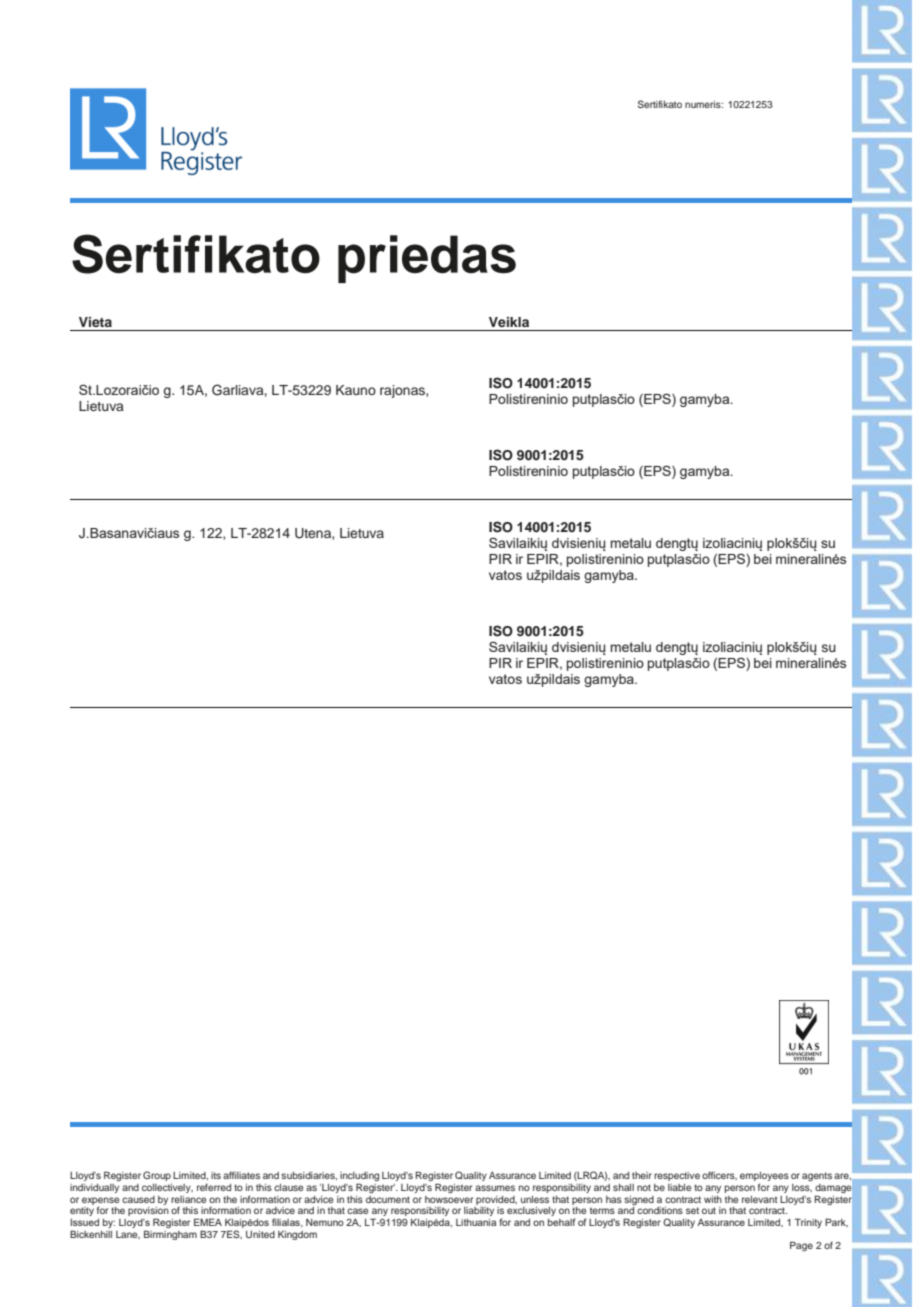  I want to click on Birmingham, so click(170, 1235).
